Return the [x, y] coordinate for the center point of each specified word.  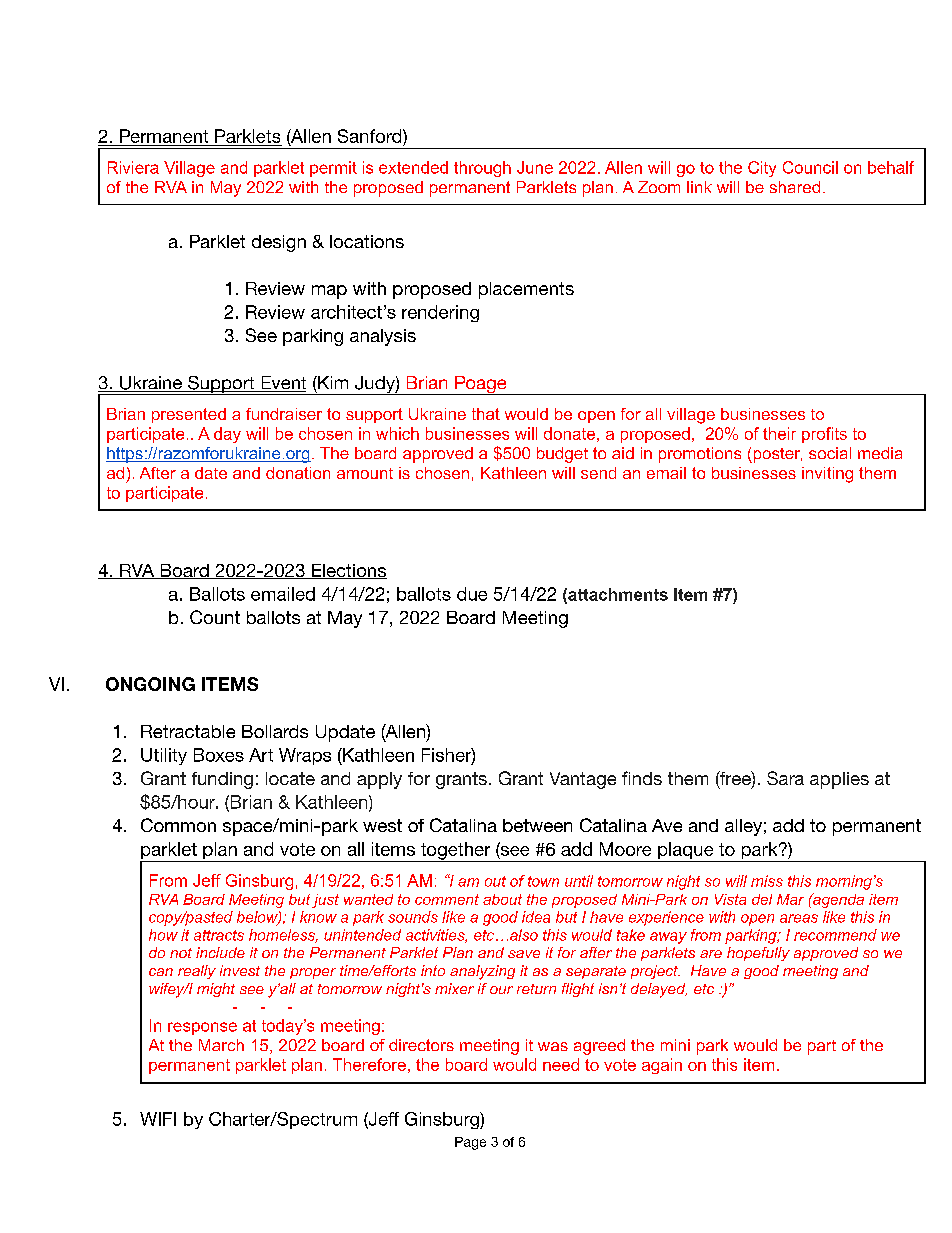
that [486, 414]
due [472, 594]
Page [470, 1143]
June [535, 167]
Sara [785, 778]
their [779, 433]
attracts [219, 935]
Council [810, 167]
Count [215, 617]
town [543, 881]
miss [767, 881]
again [662, 1066]
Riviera [133, 167]
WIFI [158, 1119]
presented [189, 415]
